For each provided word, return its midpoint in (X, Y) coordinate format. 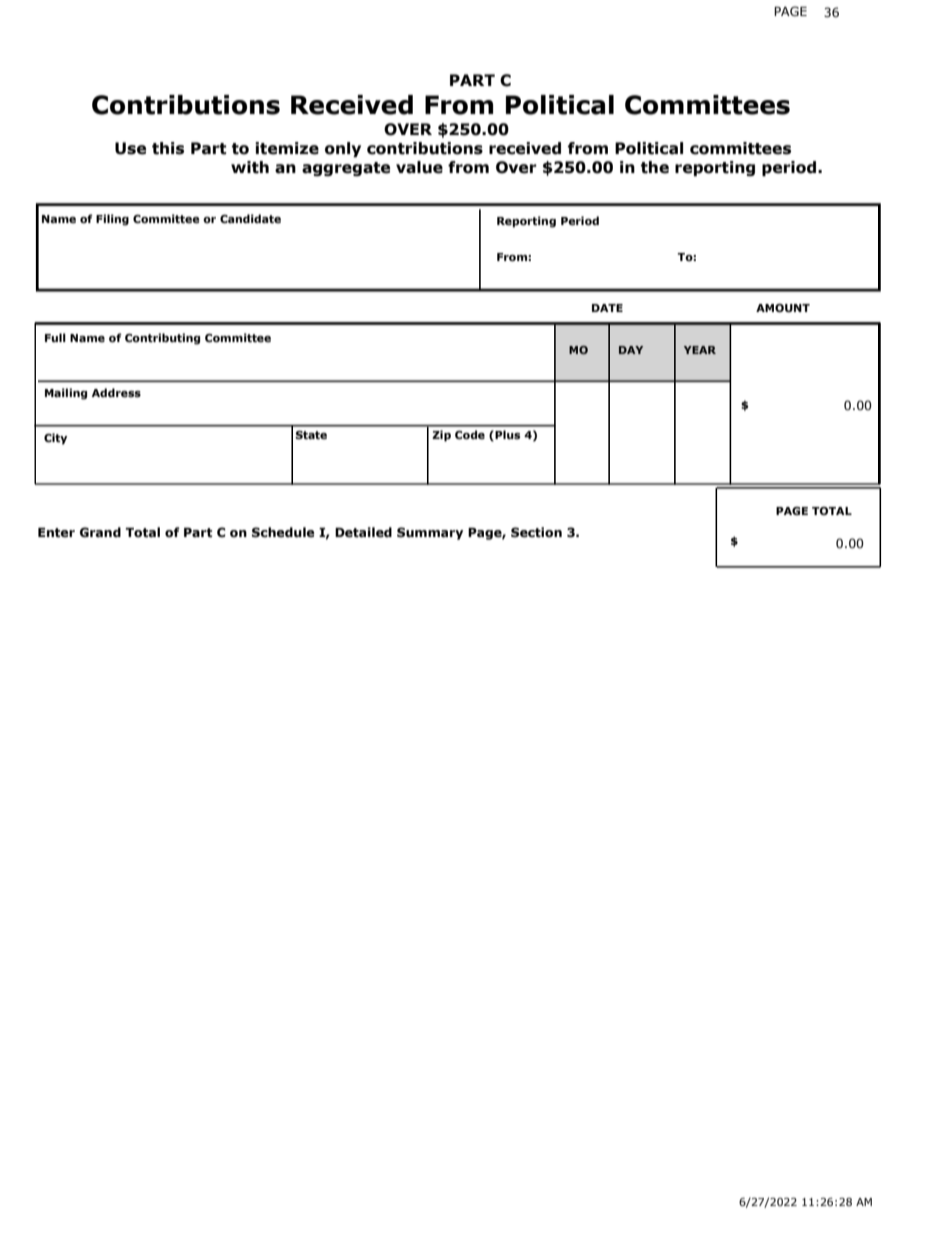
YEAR (700, 350)
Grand (100, 532)
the (655, 167)
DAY (631, 350)
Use (130, 148)
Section (536, 532)
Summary (430, 533)
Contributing (162, 339)
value (419, 167)
